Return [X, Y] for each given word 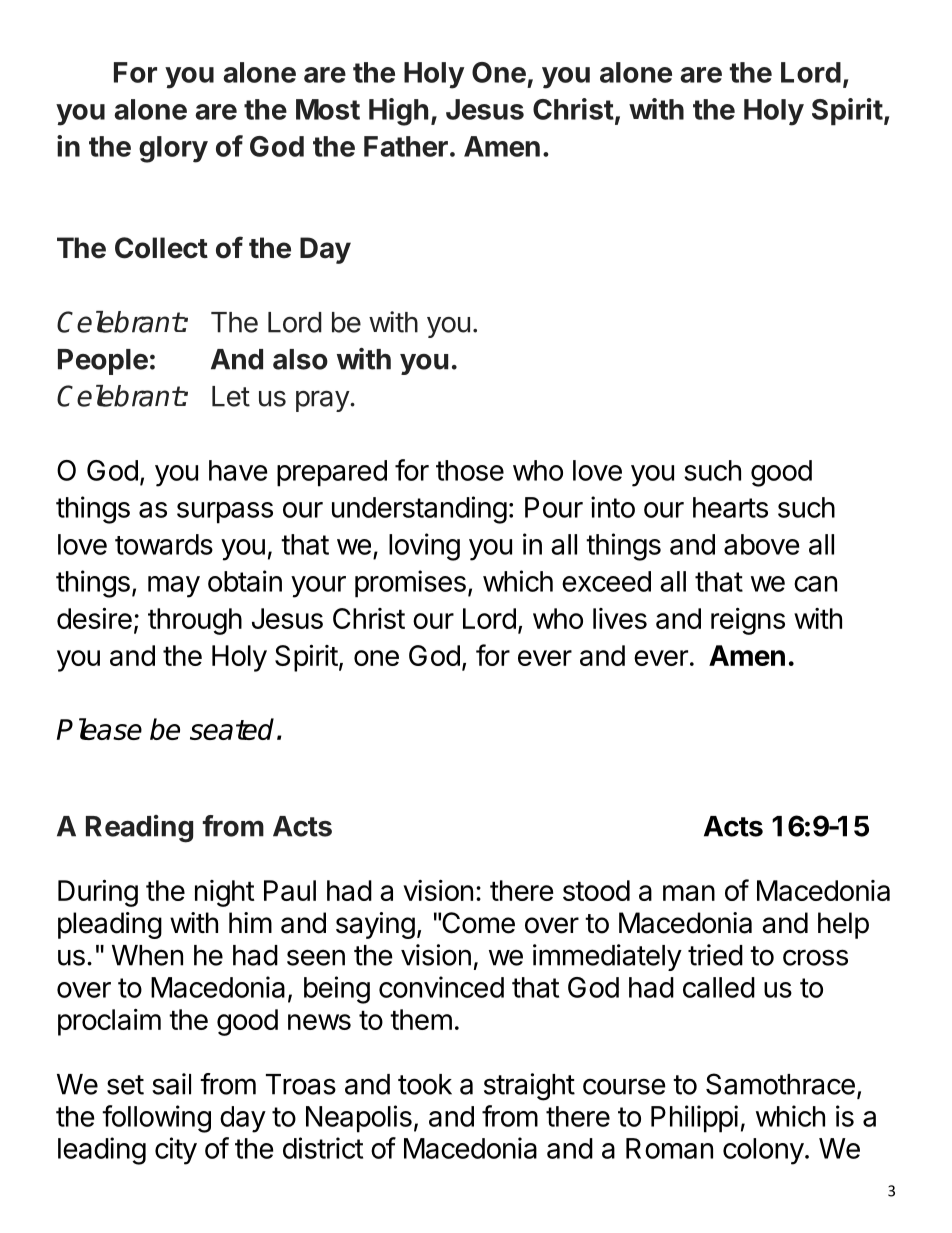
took [425, 1084]
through [195, 621]
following [156, 1119]
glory [173, 149]
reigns [748, 621]
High [398, 112]
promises [410, 584]
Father [406, 146]
